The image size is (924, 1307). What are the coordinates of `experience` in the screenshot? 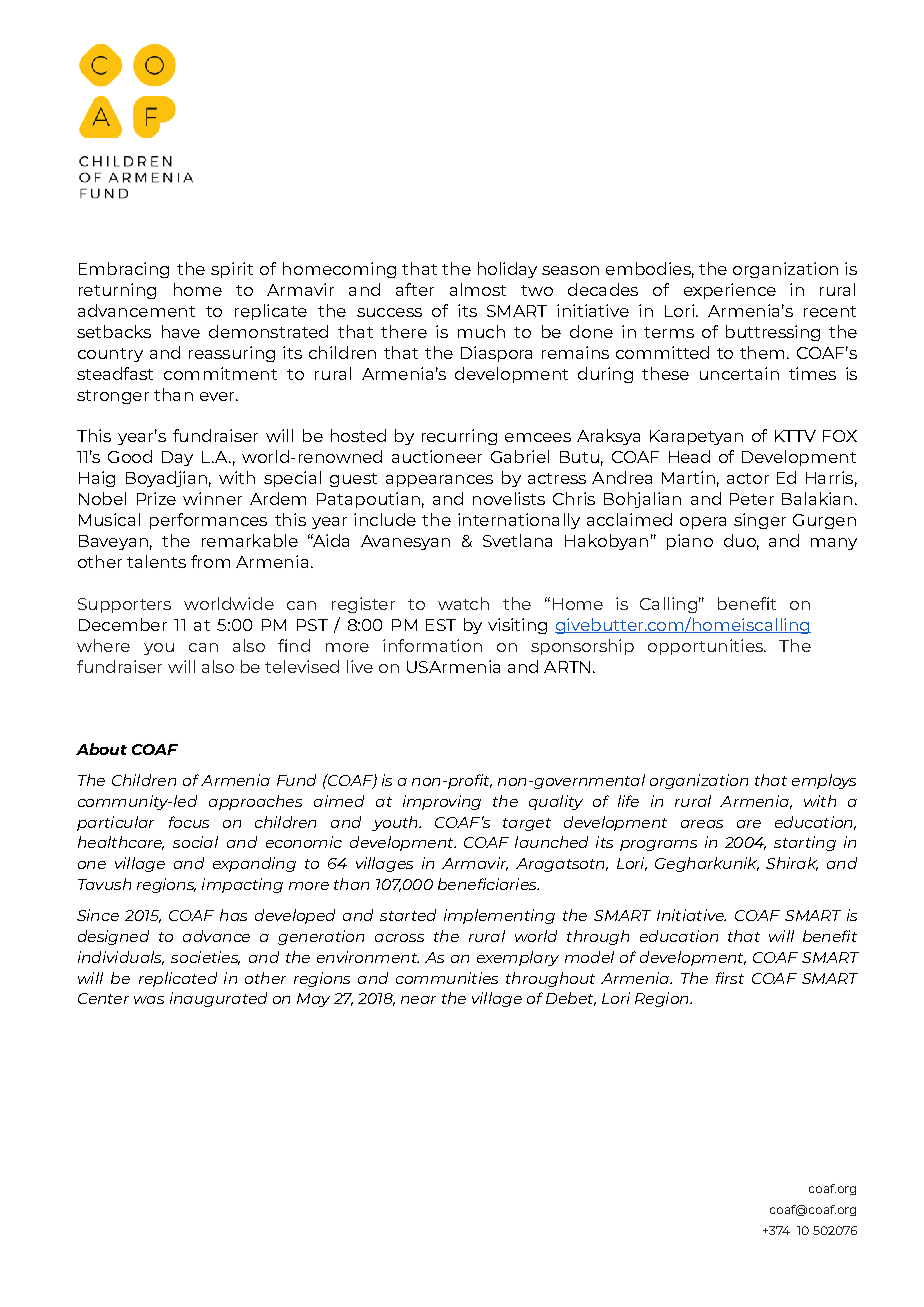 It's located at (730, 291).
